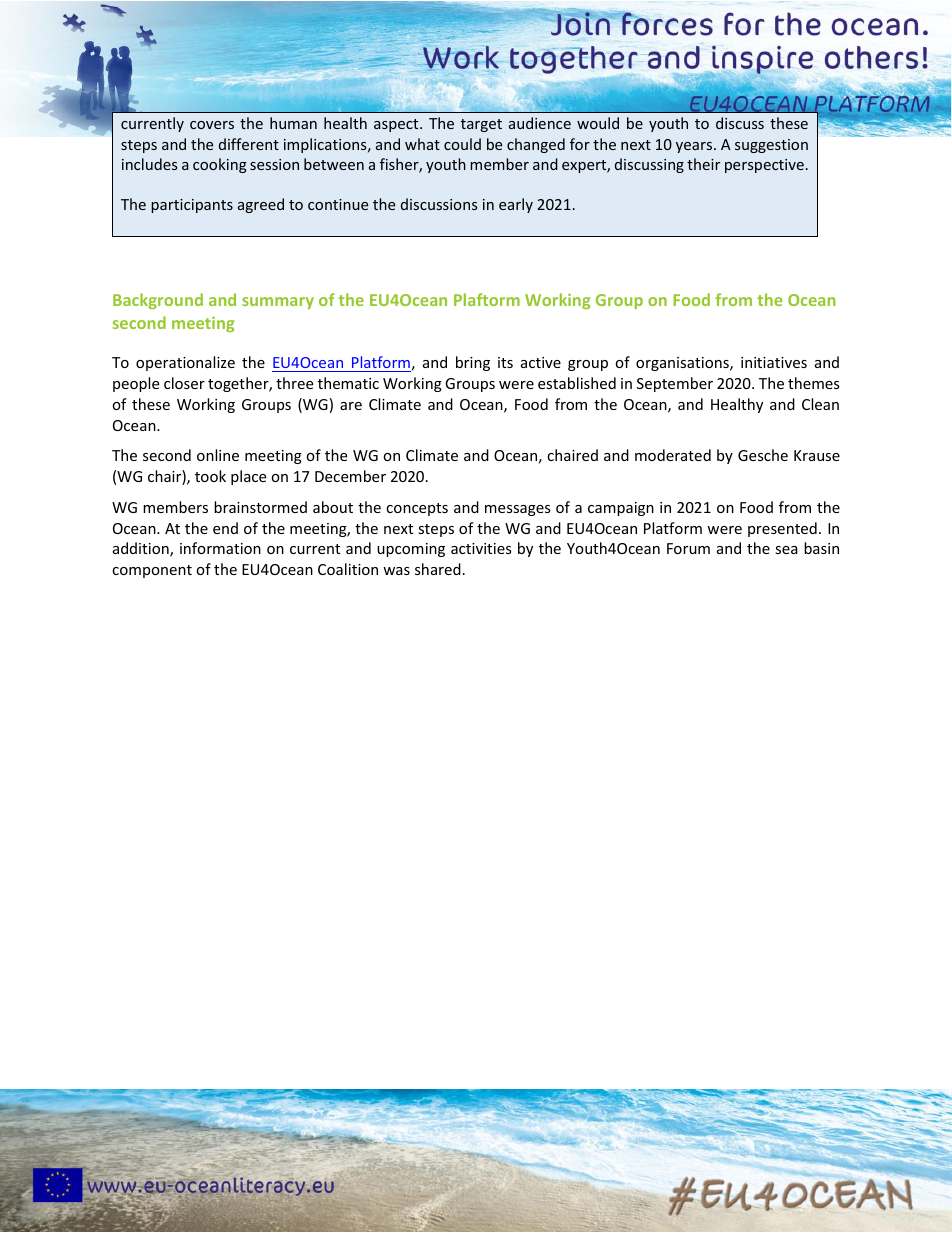 The image size is (952, 1233). Describe the element at coordinates (350, 476) in the page. I see `December` at that location.
